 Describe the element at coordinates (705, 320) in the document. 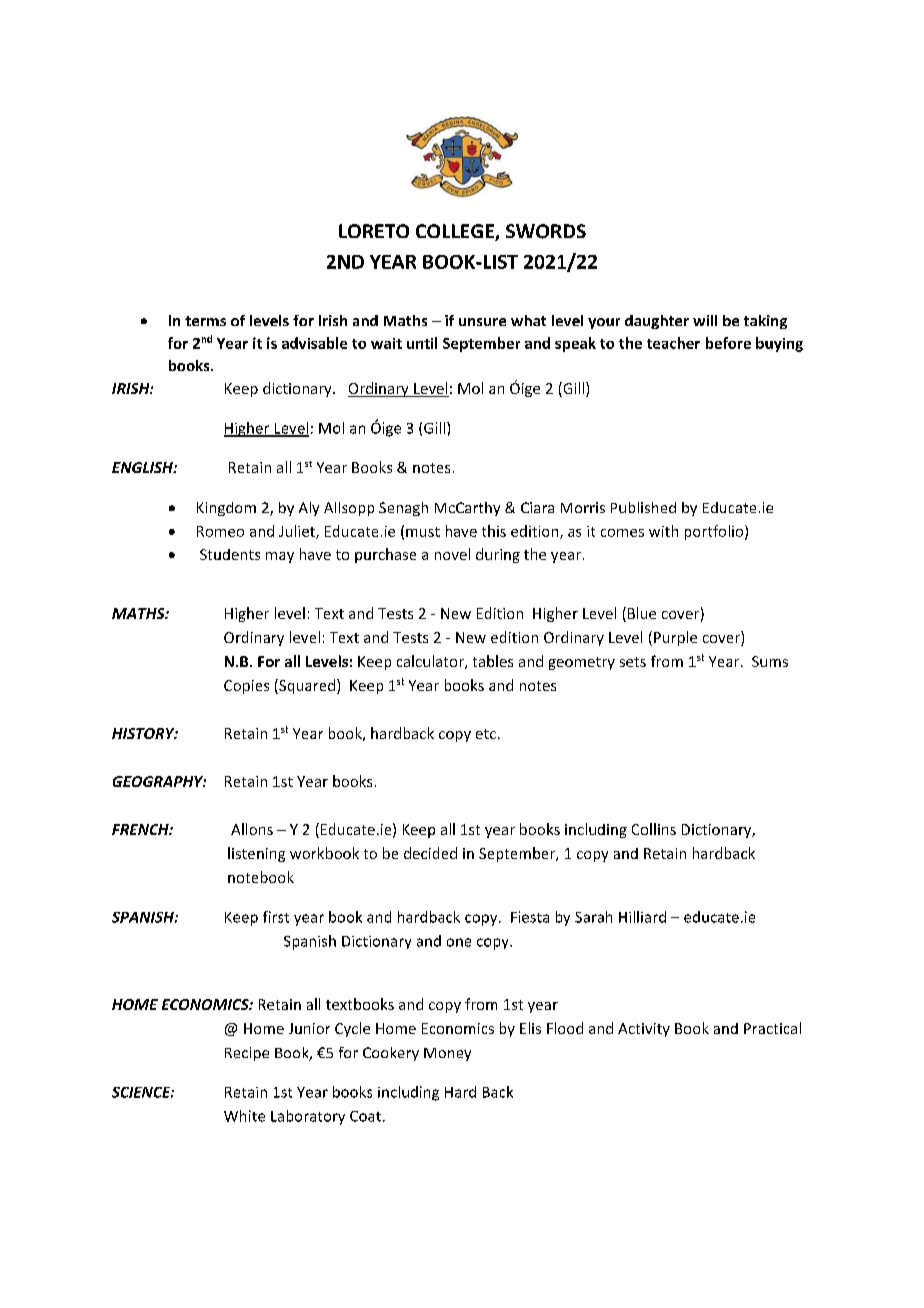

I see `will` at that location.
